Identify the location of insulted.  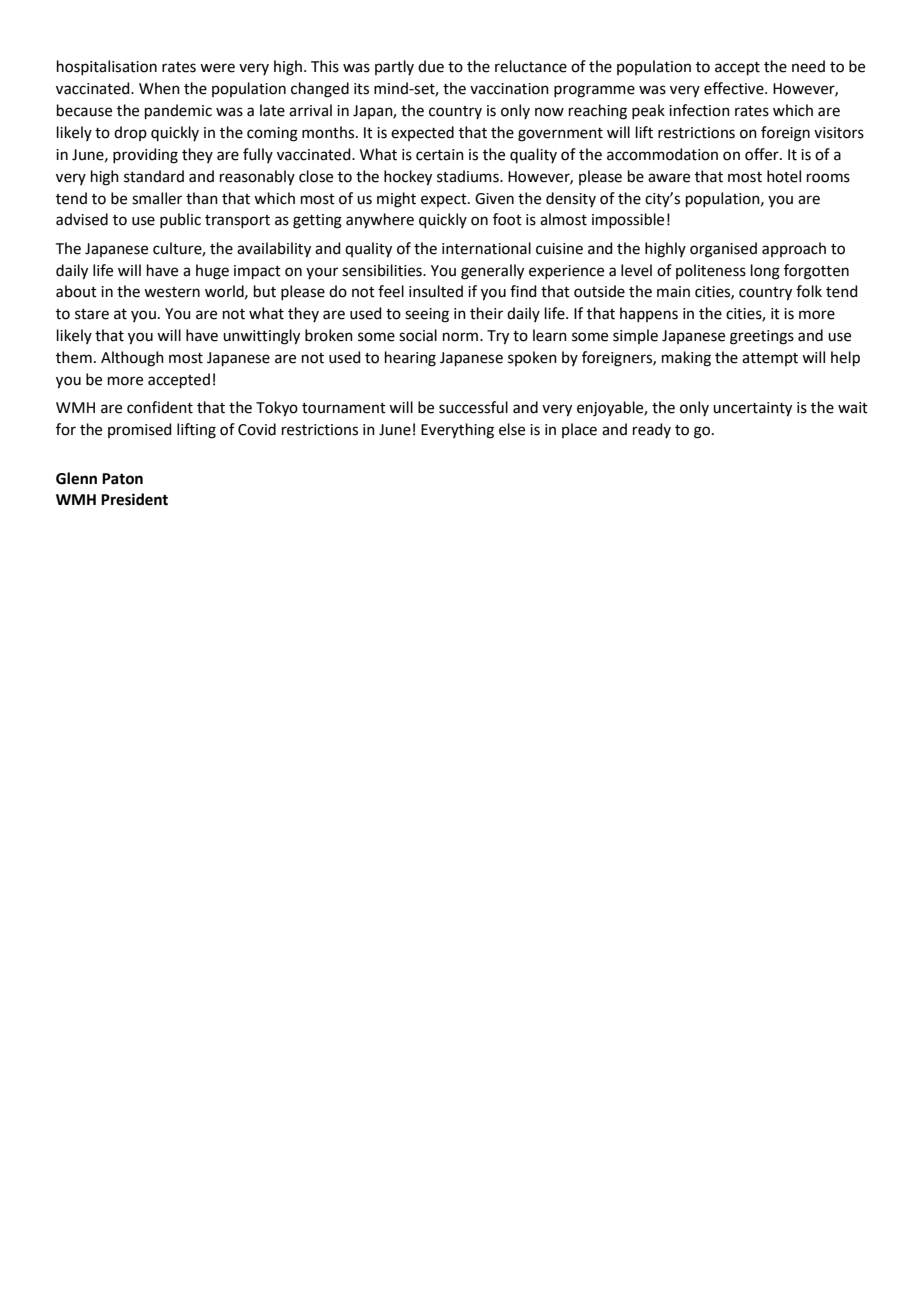
(436, 291).
